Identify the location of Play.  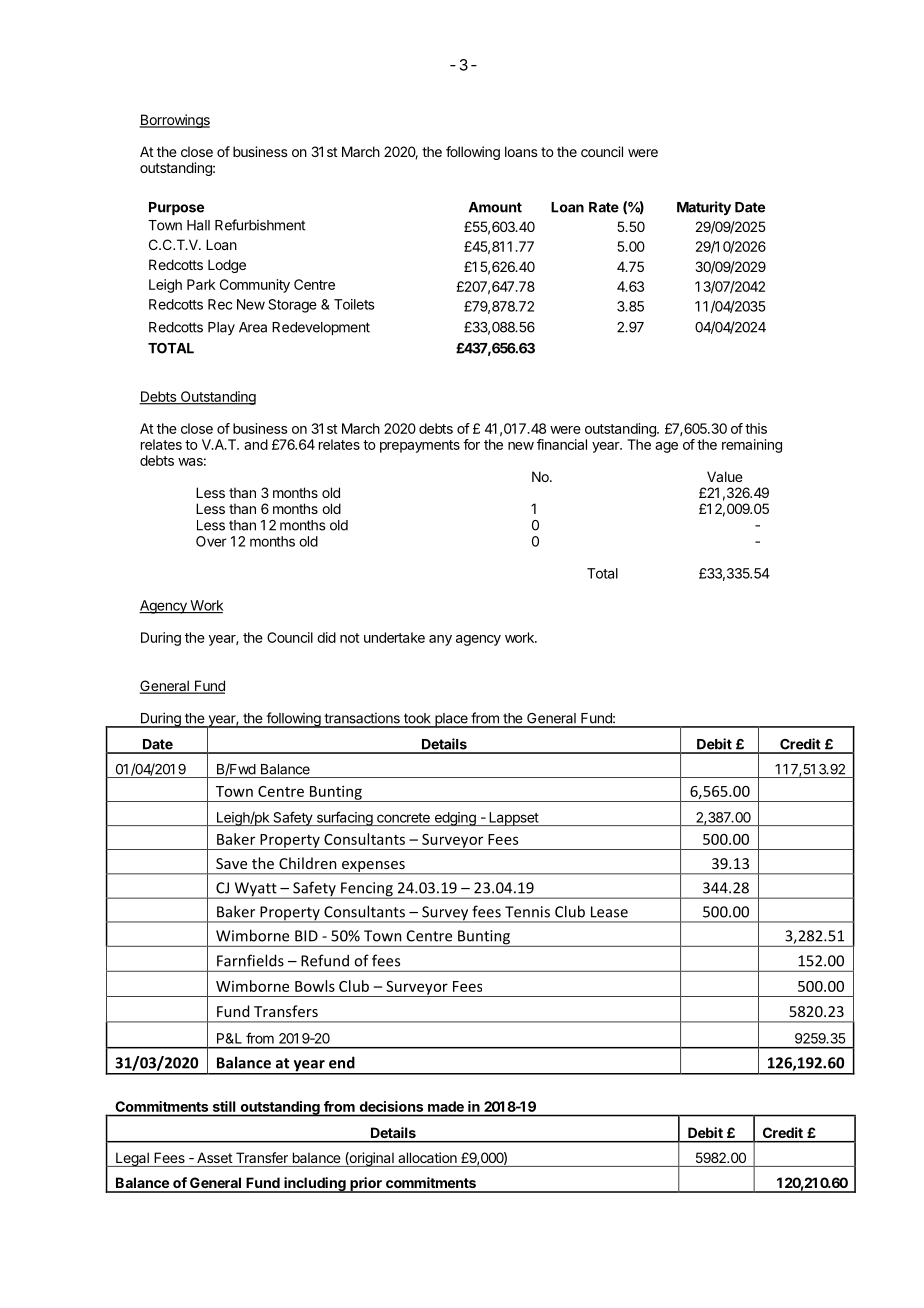
(221, 328).
